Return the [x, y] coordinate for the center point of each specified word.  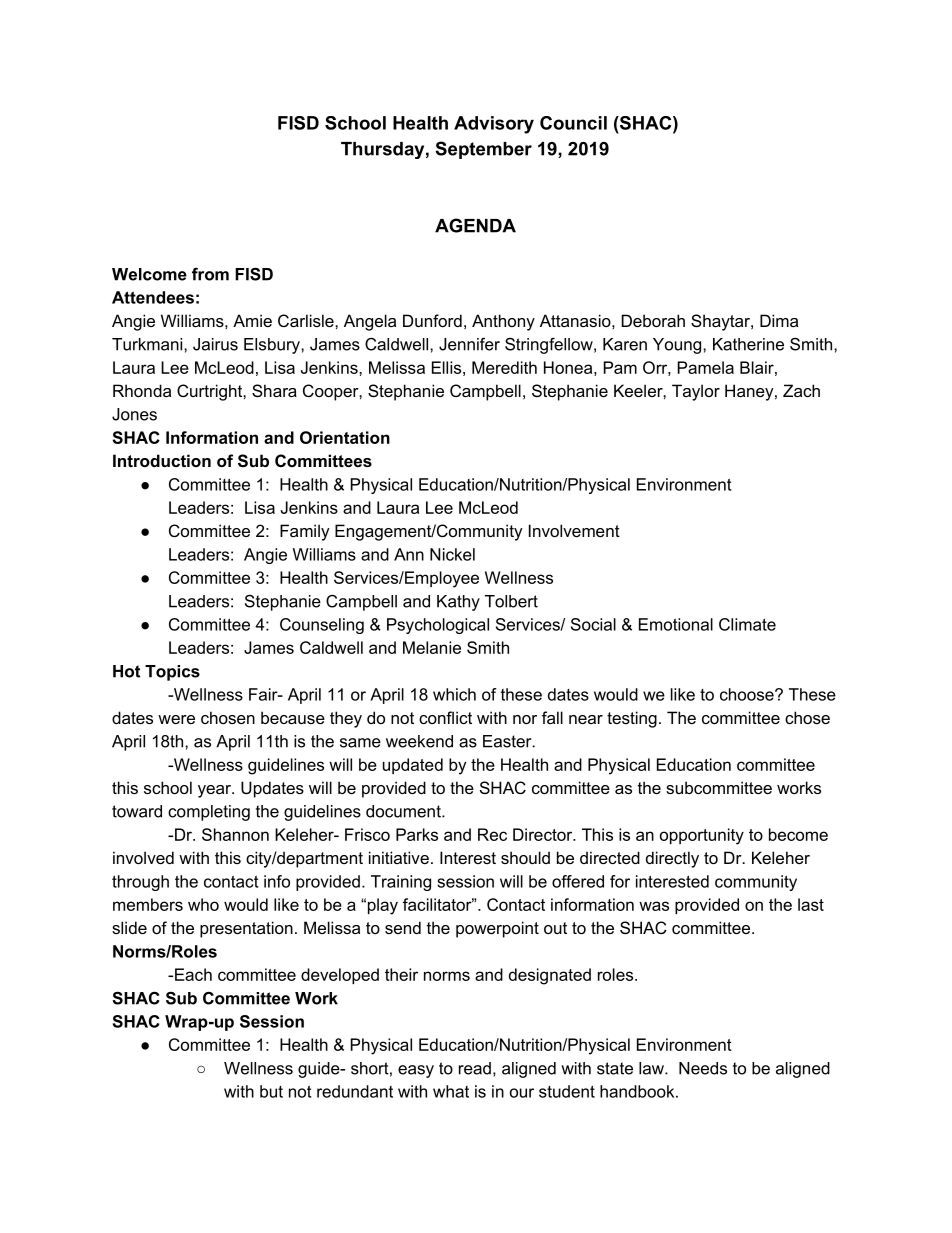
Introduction [162, 460]
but [271, 1091]
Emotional [676, 624]
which [454, 694]
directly [672, 859]
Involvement [574, 530]
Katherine [748, 344]
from [210, 274]
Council [573, 123]
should [525, 857]
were [176, 719]
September [483, 150]
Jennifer [469, 344]
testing [632, 719]
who [203, 904]
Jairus [215, 344]
